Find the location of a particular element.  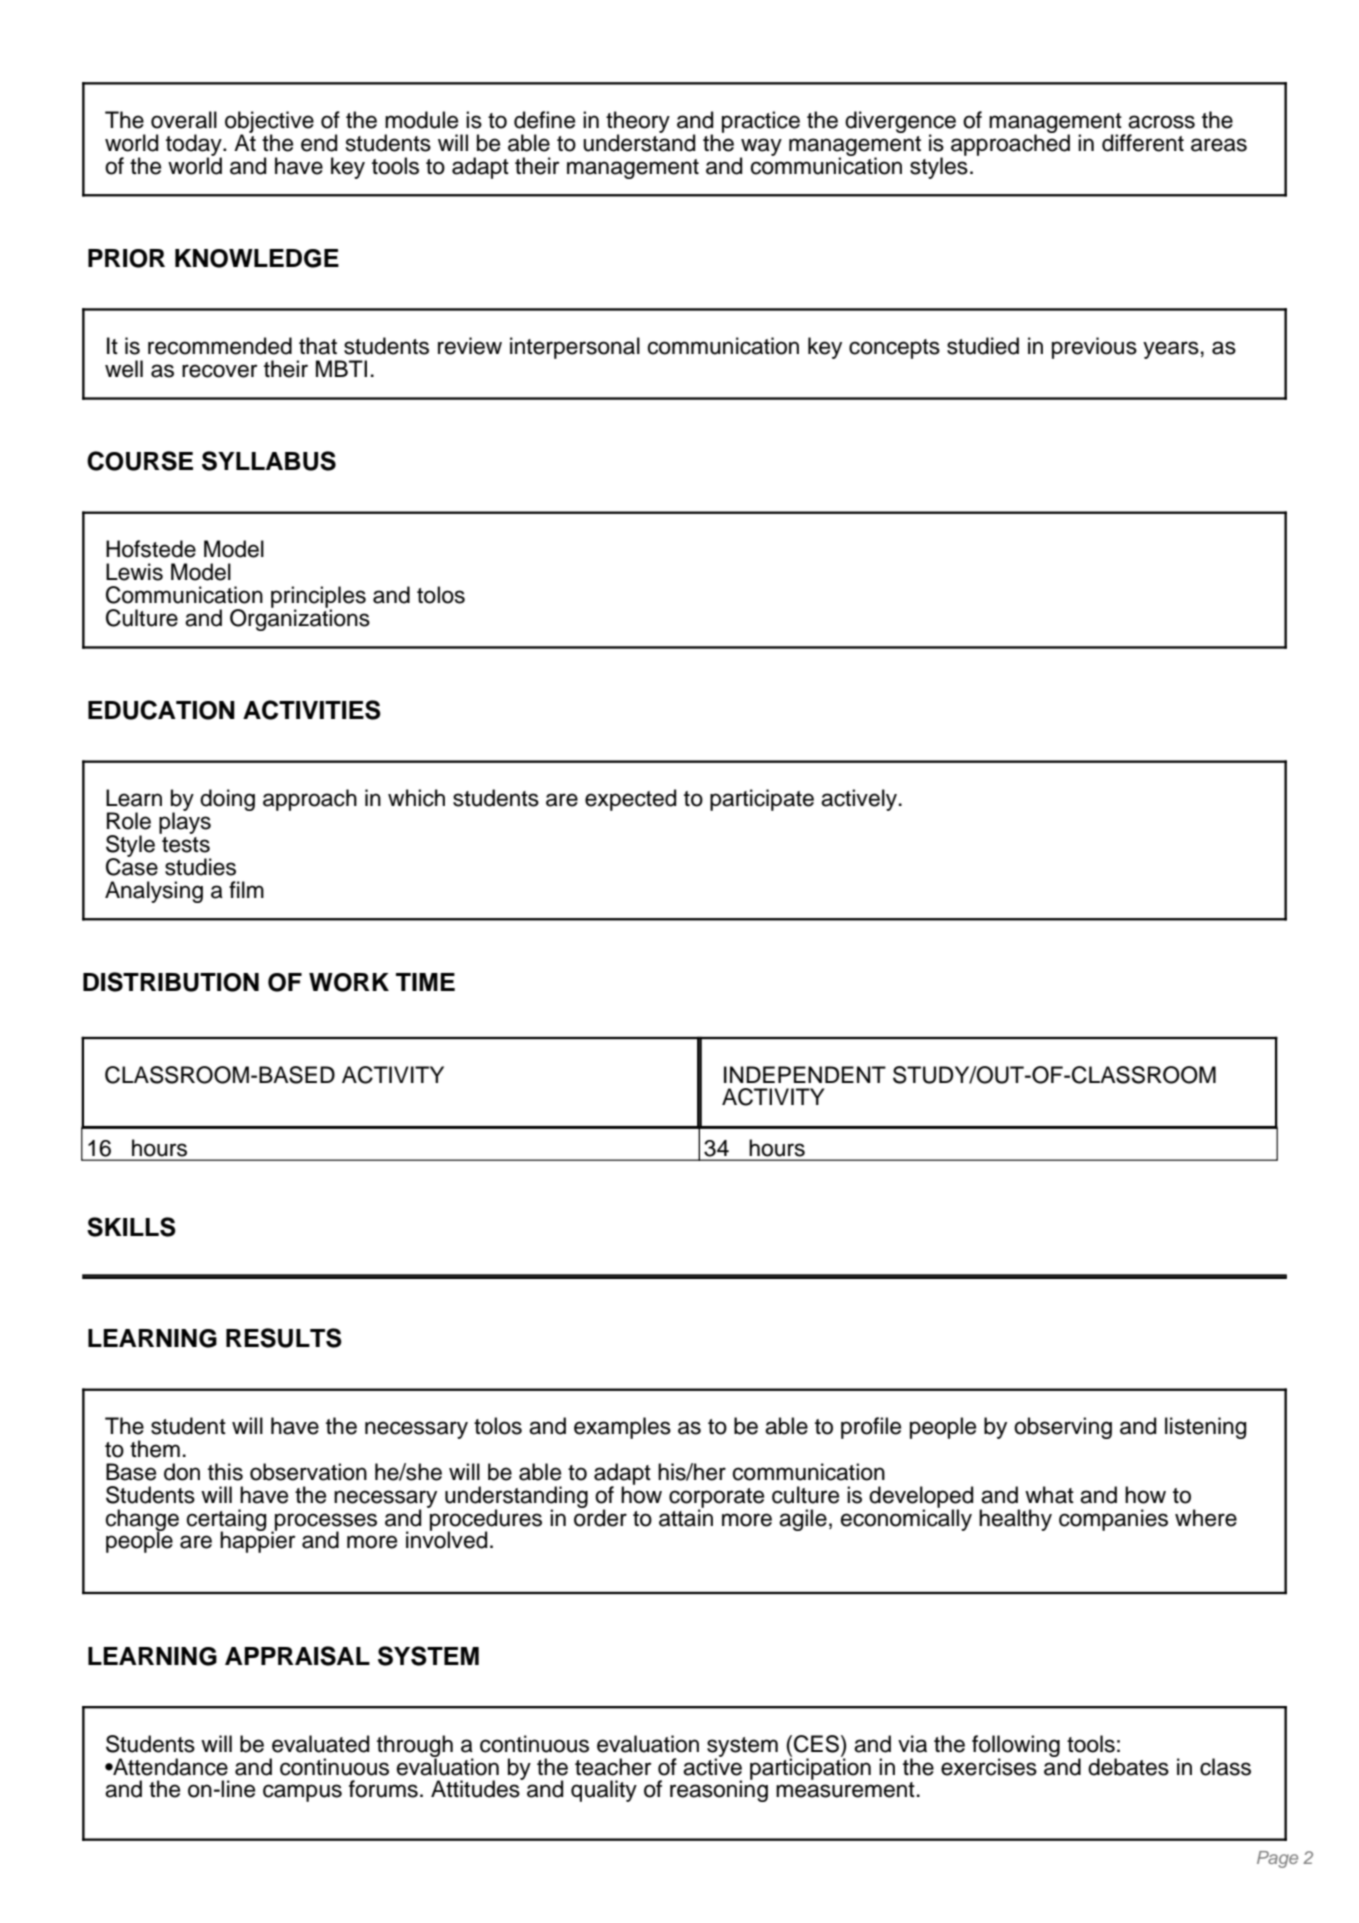

campus is located at coordinates (302, 1793).
